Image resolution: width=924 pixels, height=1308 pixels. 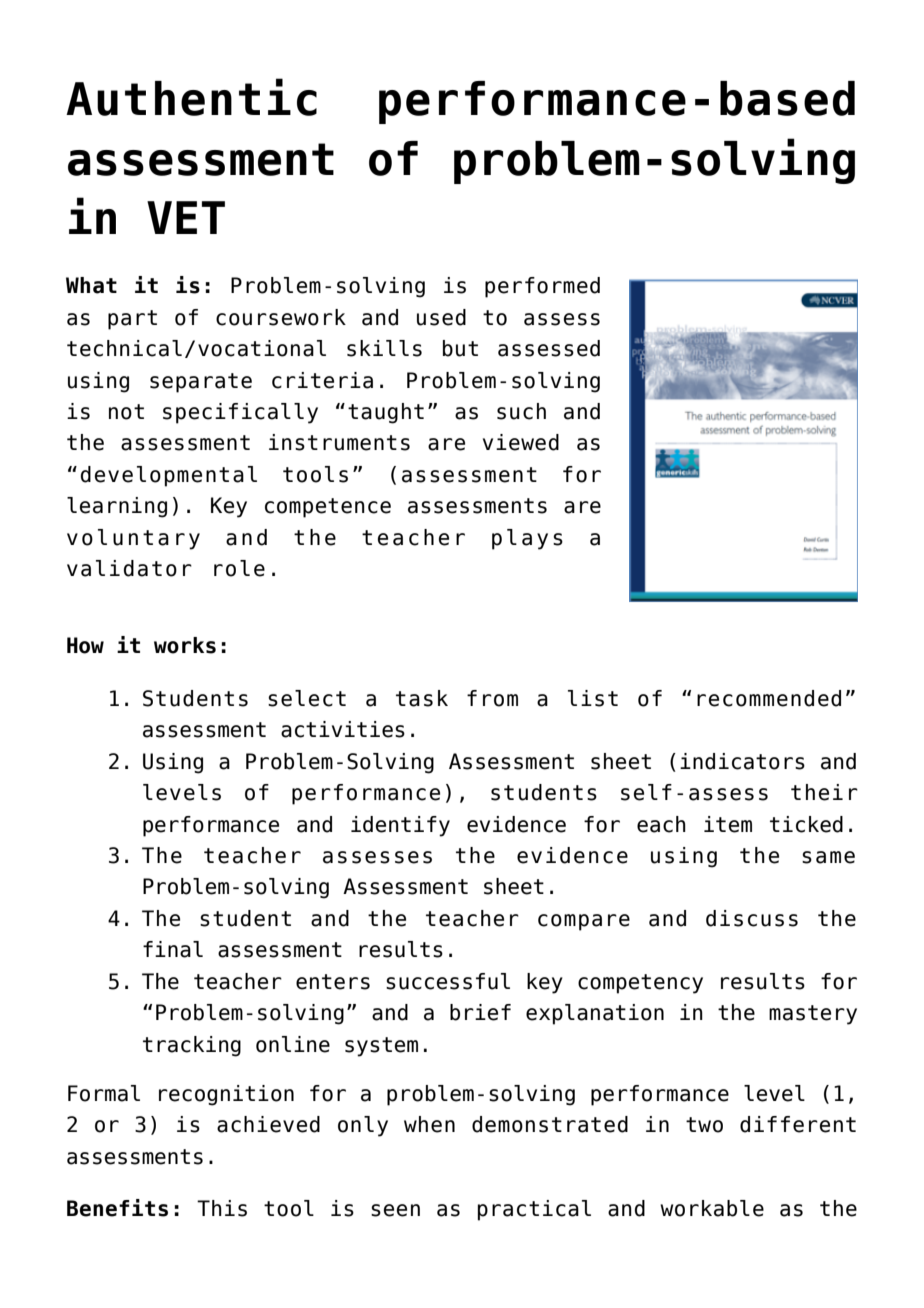 I want to click on identify, so click(x=400, y=826).
